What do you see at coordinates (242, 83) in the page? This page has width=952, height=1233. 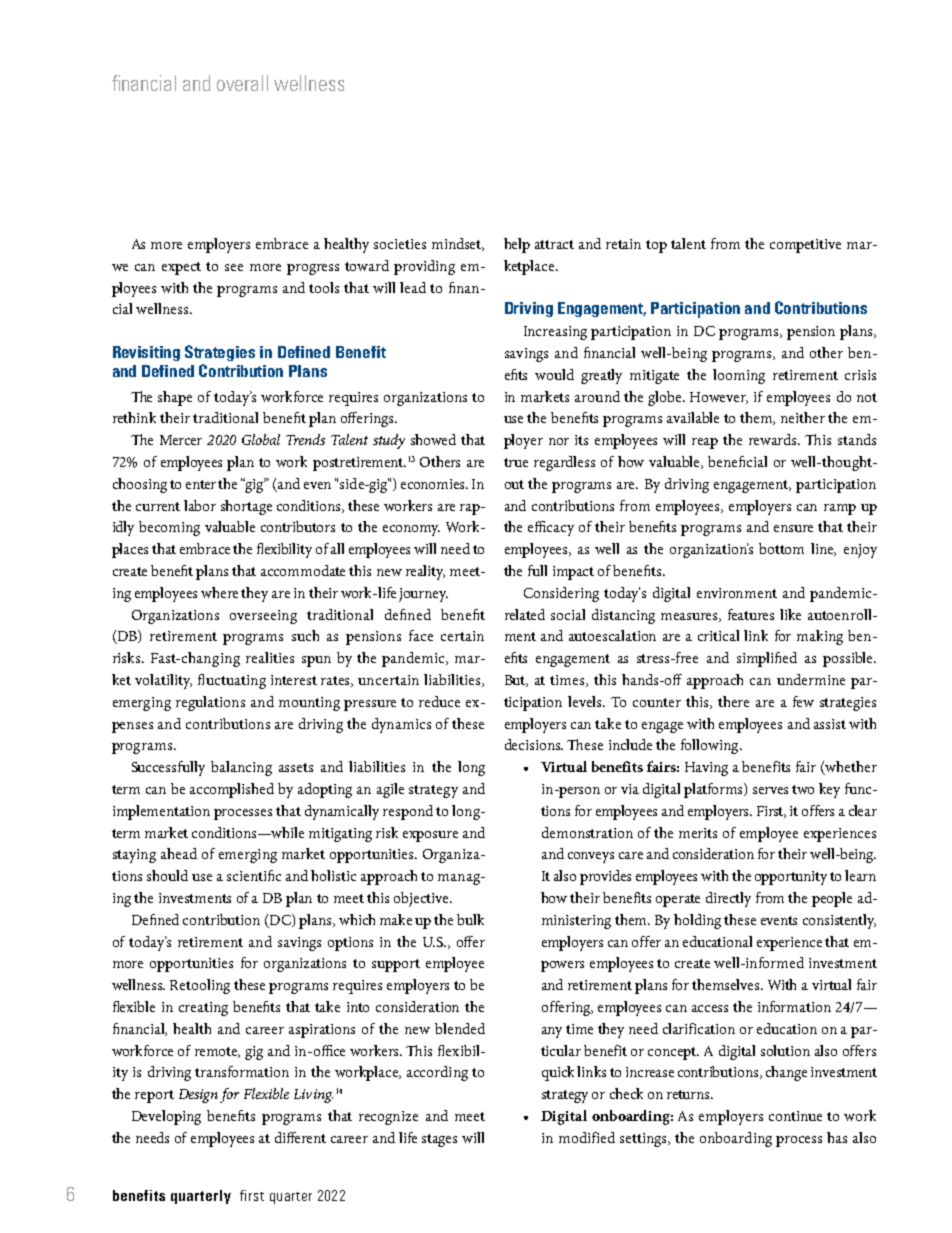 I see `overall` at bounding box center [242, 83].
